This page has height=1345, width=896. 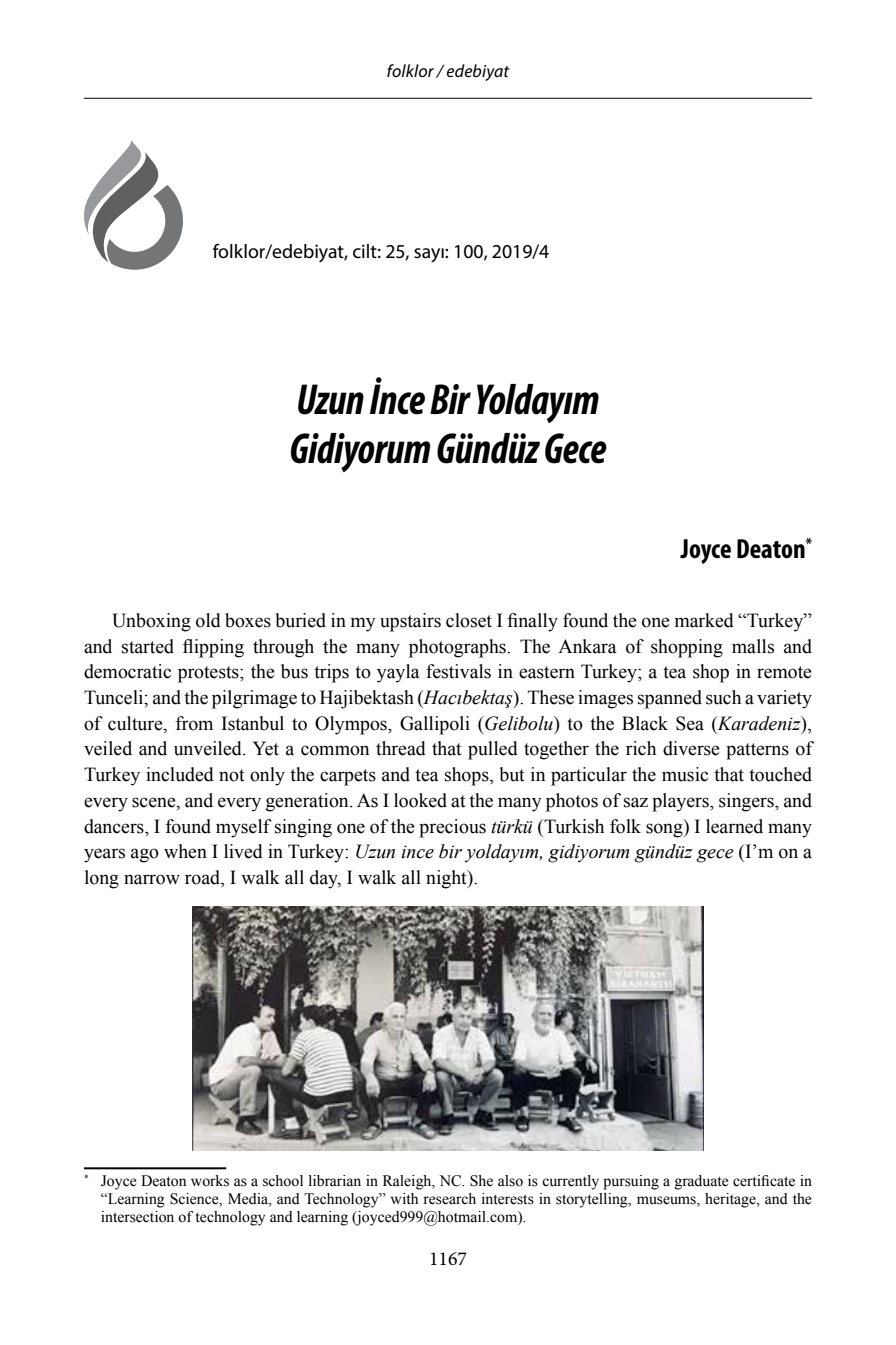 I want to click on ince, so click(x=417, y=852).
